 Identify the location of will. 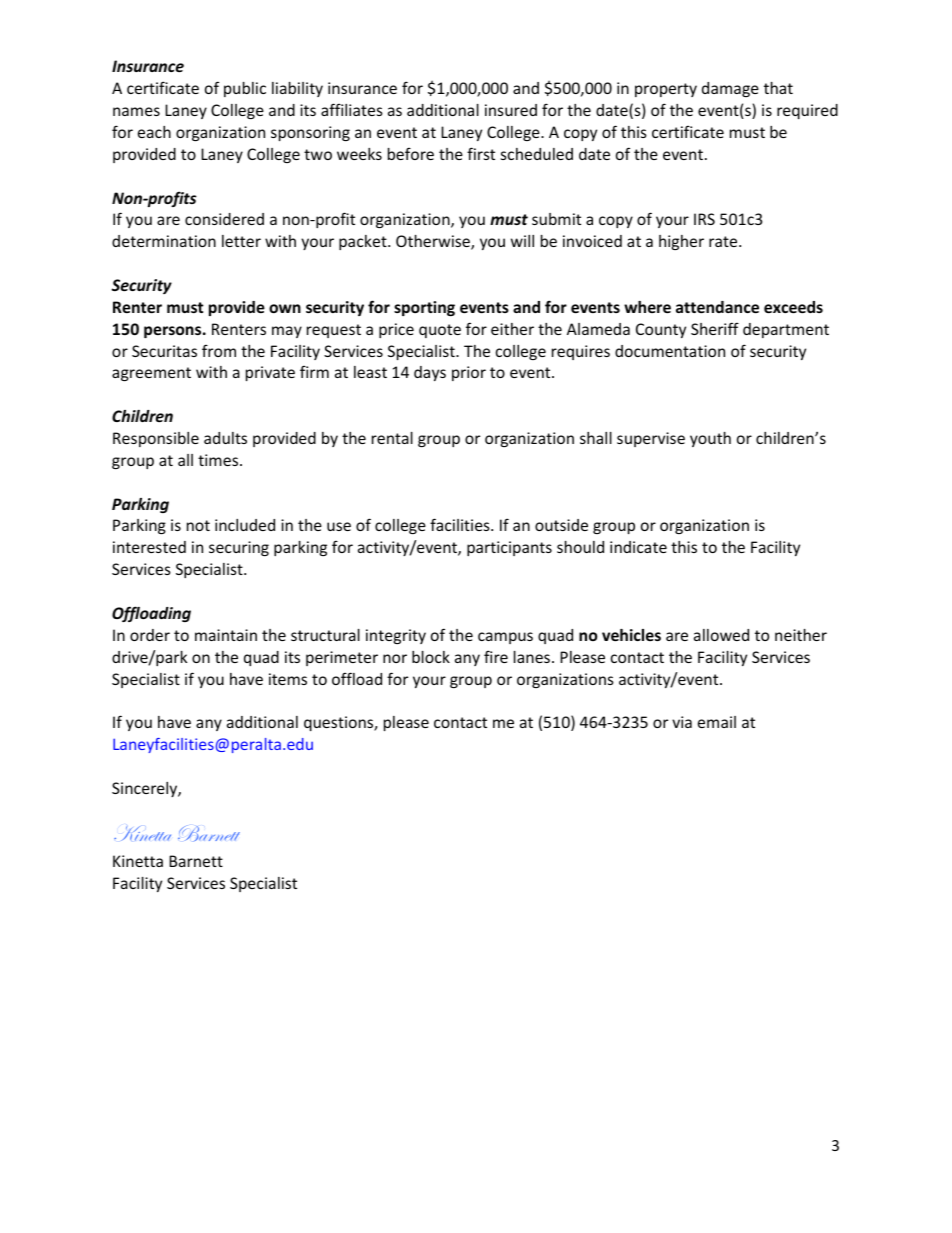
(522, 241).
